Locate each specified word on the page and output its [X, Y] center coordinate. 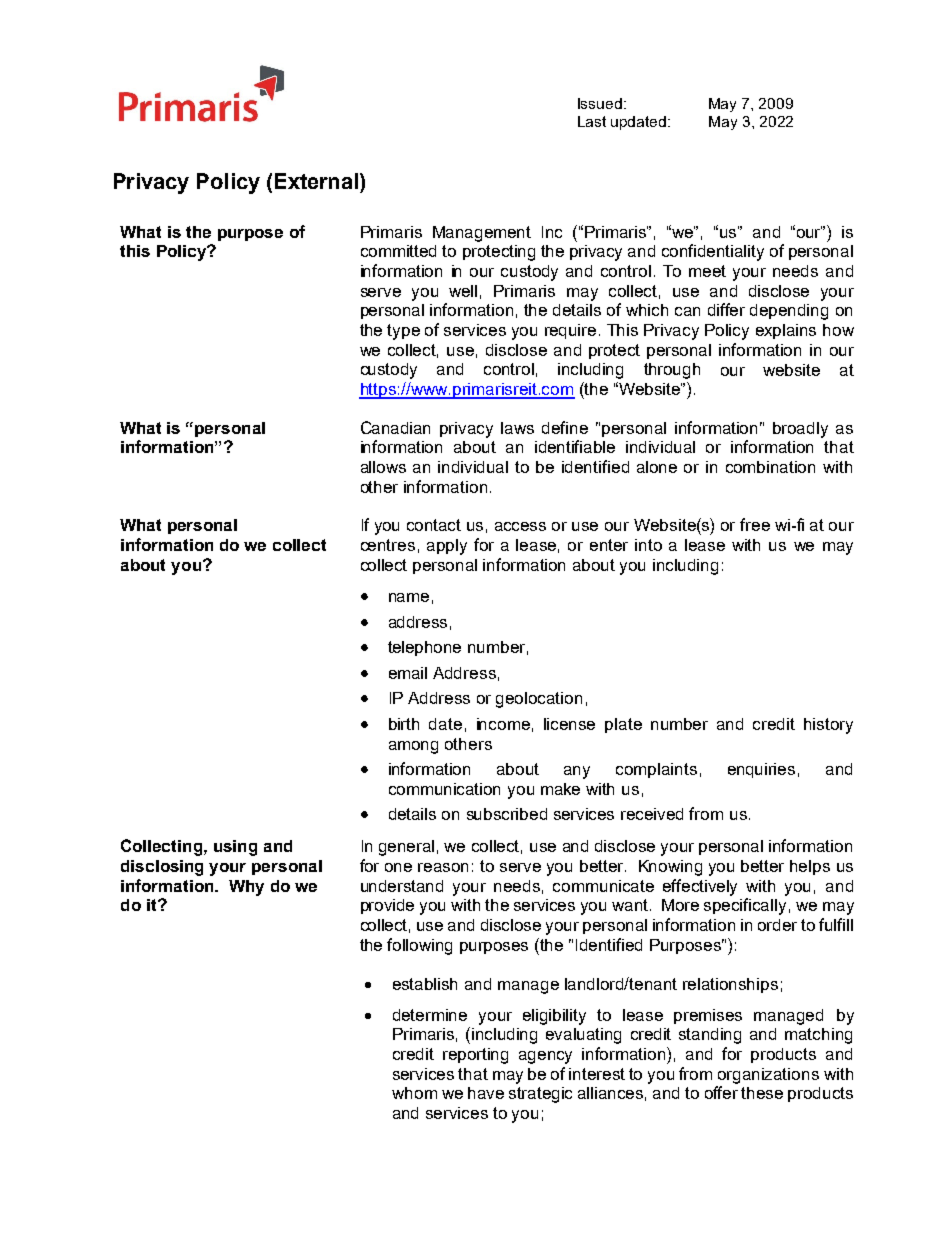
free [755, 524]
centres [388, 545]
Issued [600, 103]
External [316, 181]
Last [592, 121]
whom [414, 1093]
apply [447, 547]
